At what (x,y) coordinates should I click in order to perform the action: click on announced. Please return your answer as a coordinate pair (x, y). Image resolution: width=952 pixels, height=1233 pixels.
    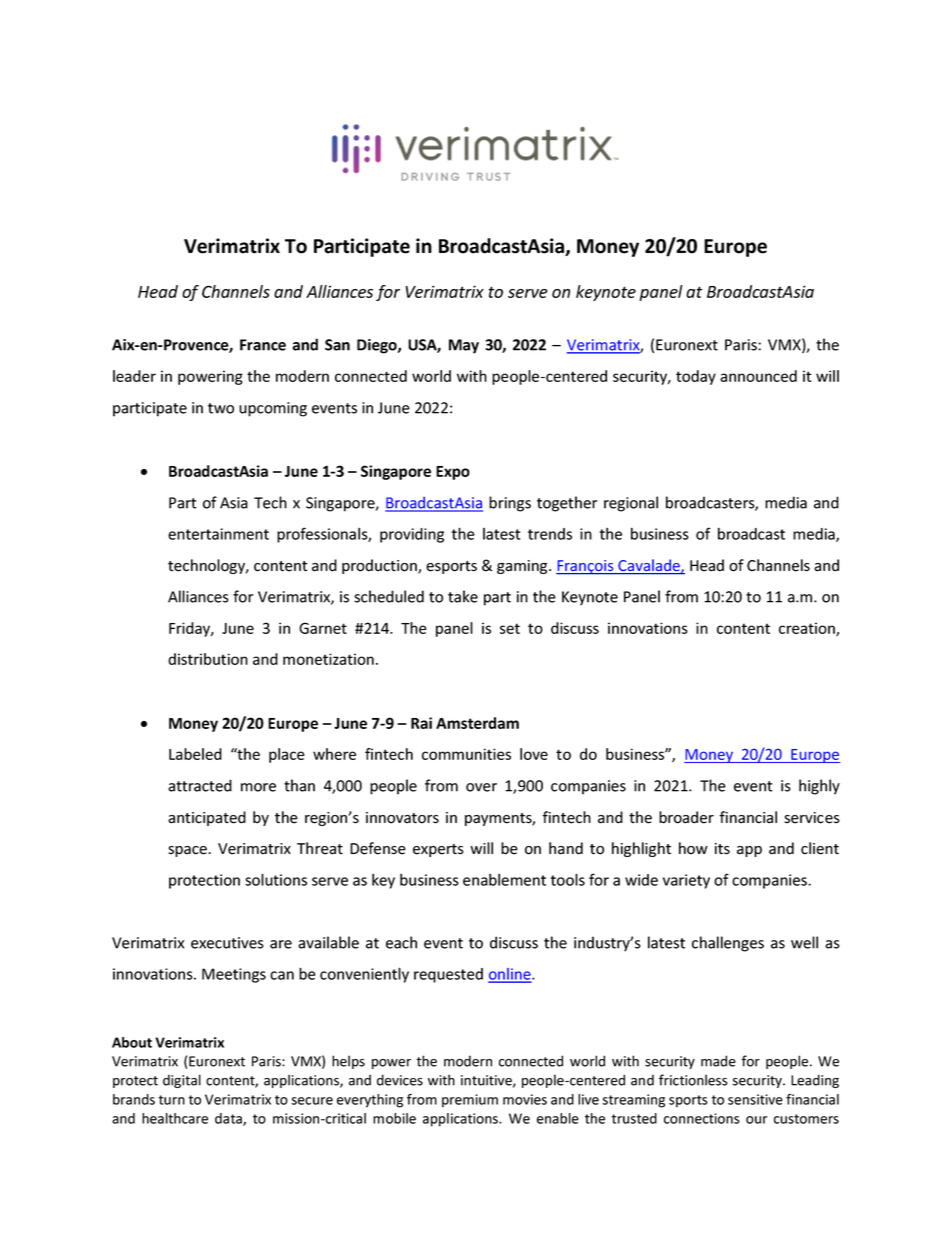
    Looking at the image, I should click on (758, 376).
